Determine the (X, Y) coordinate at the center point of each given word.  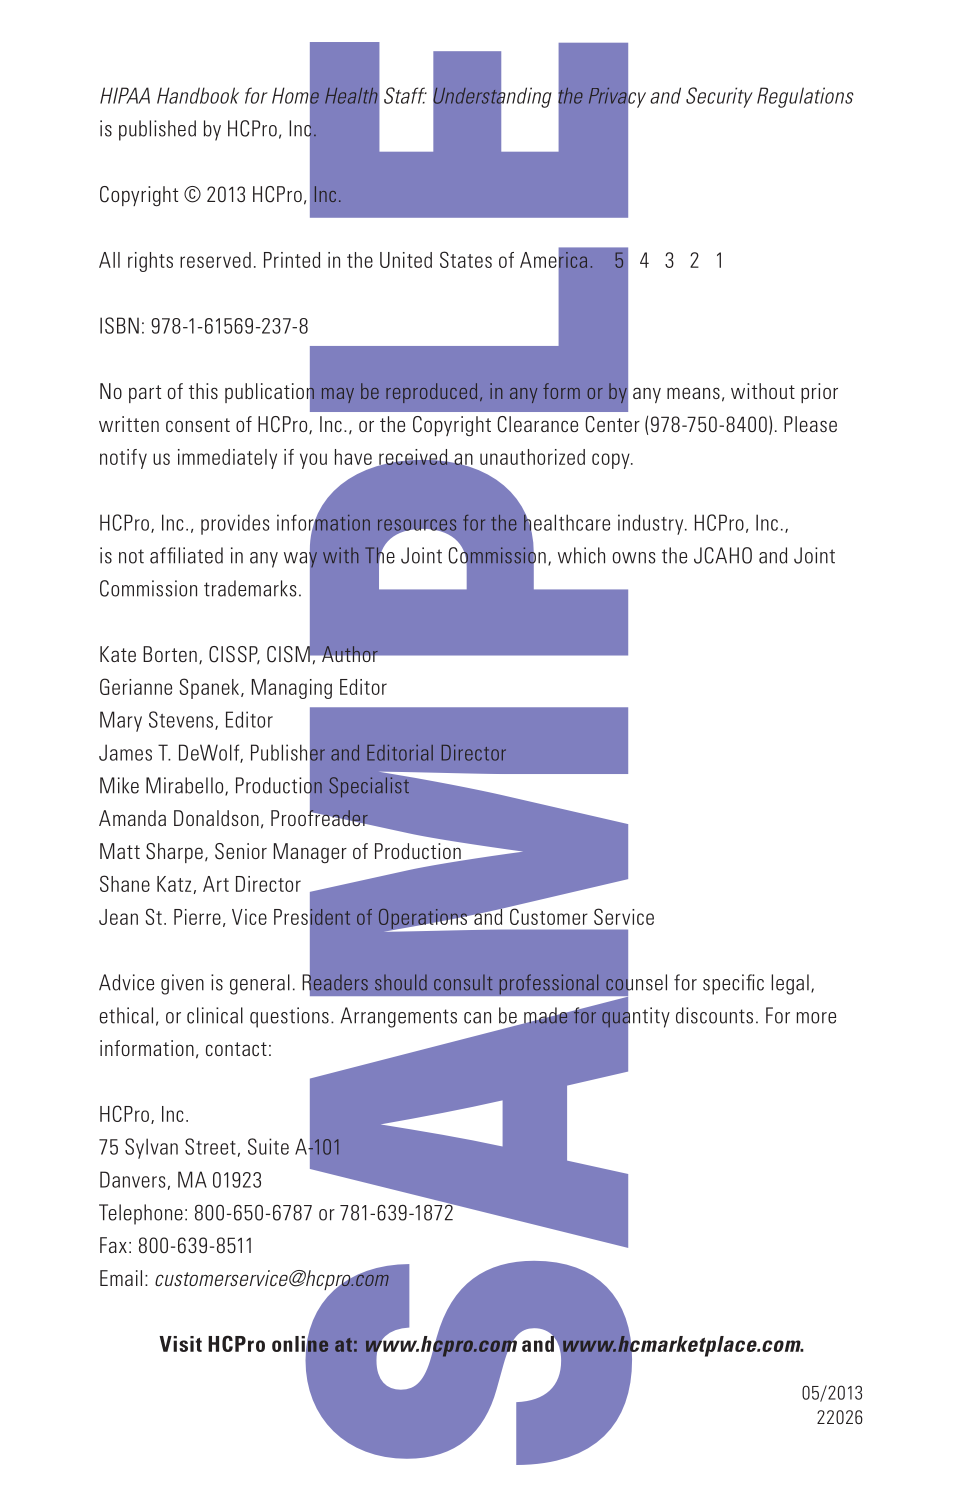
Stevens (181, 719)
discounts (714, 1015)
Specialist (370, 786)
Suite (268, 1146)
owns (634, 558)
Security (719, 97)
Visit (180, 1344)
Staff (405, 95)
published (157, 130)
